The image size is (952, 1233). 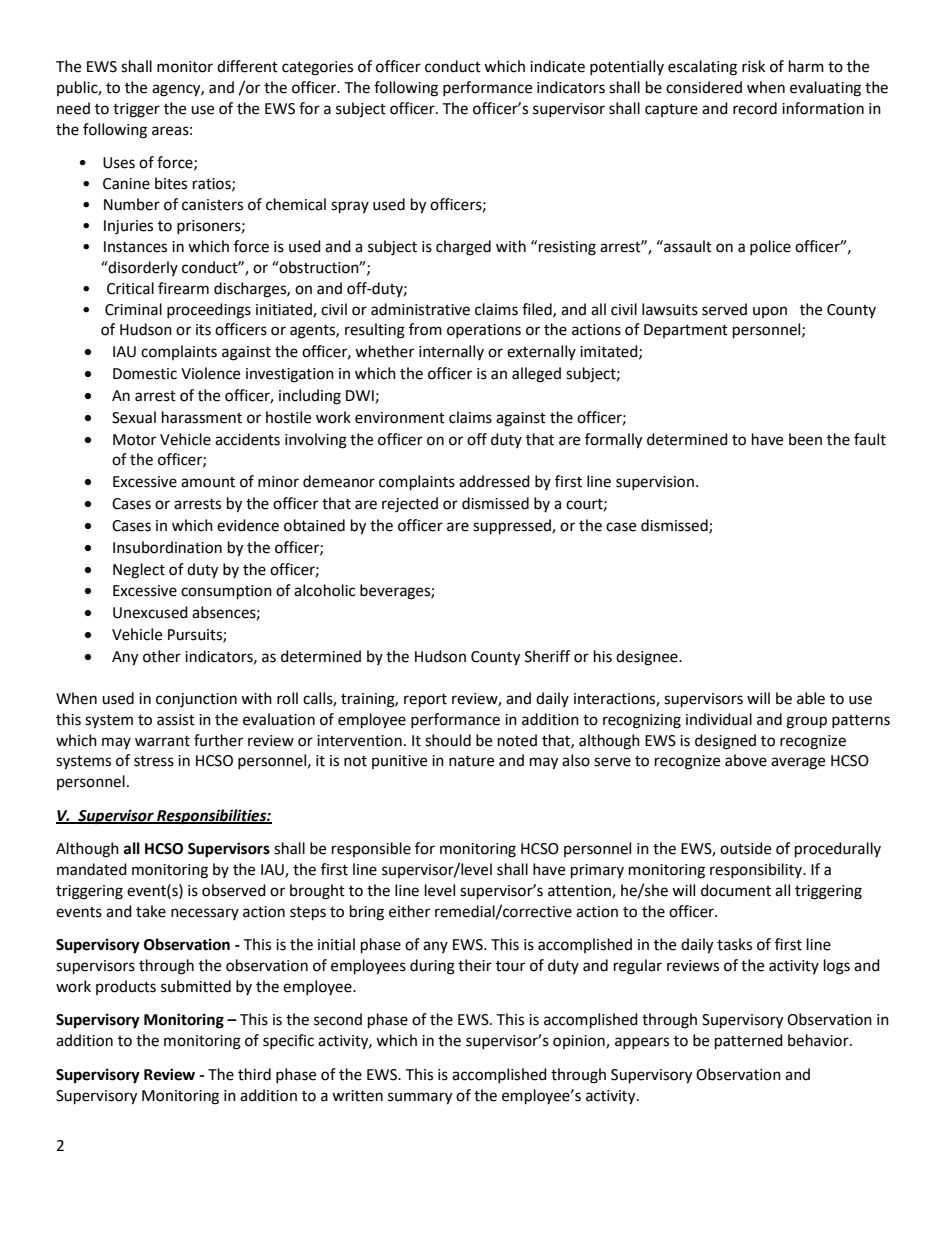 What do you see at coordinates (513, 527) in the image?
I see `suppressed` at bounding box center [513, 527].
